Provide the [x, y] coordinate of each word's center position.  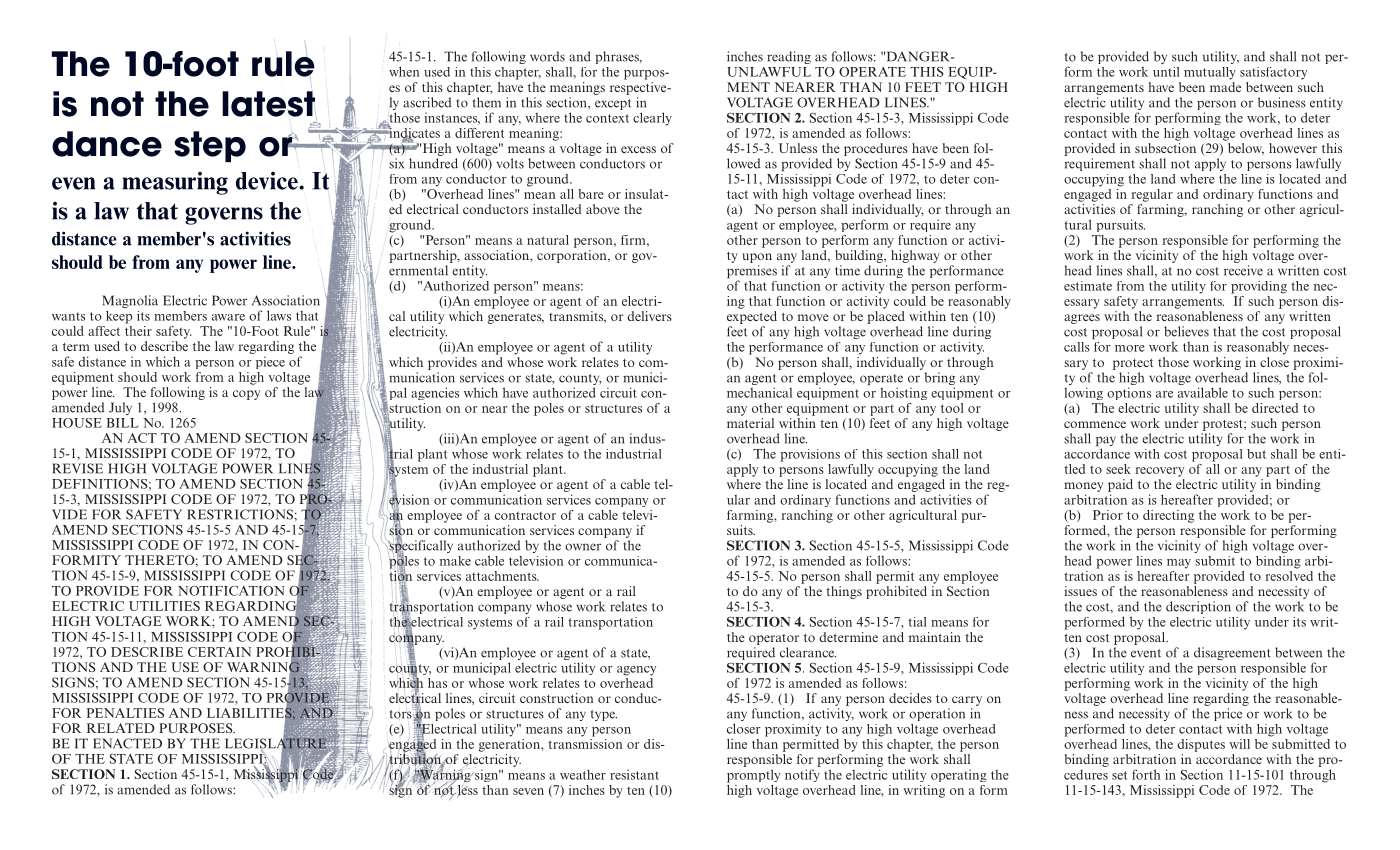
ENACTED [127, 743]
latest [269, 105]
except [613, 104]
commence [1095, 424]
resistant [634, 774]
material [750, 423]
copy [246, 395]
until [1166, 72]
